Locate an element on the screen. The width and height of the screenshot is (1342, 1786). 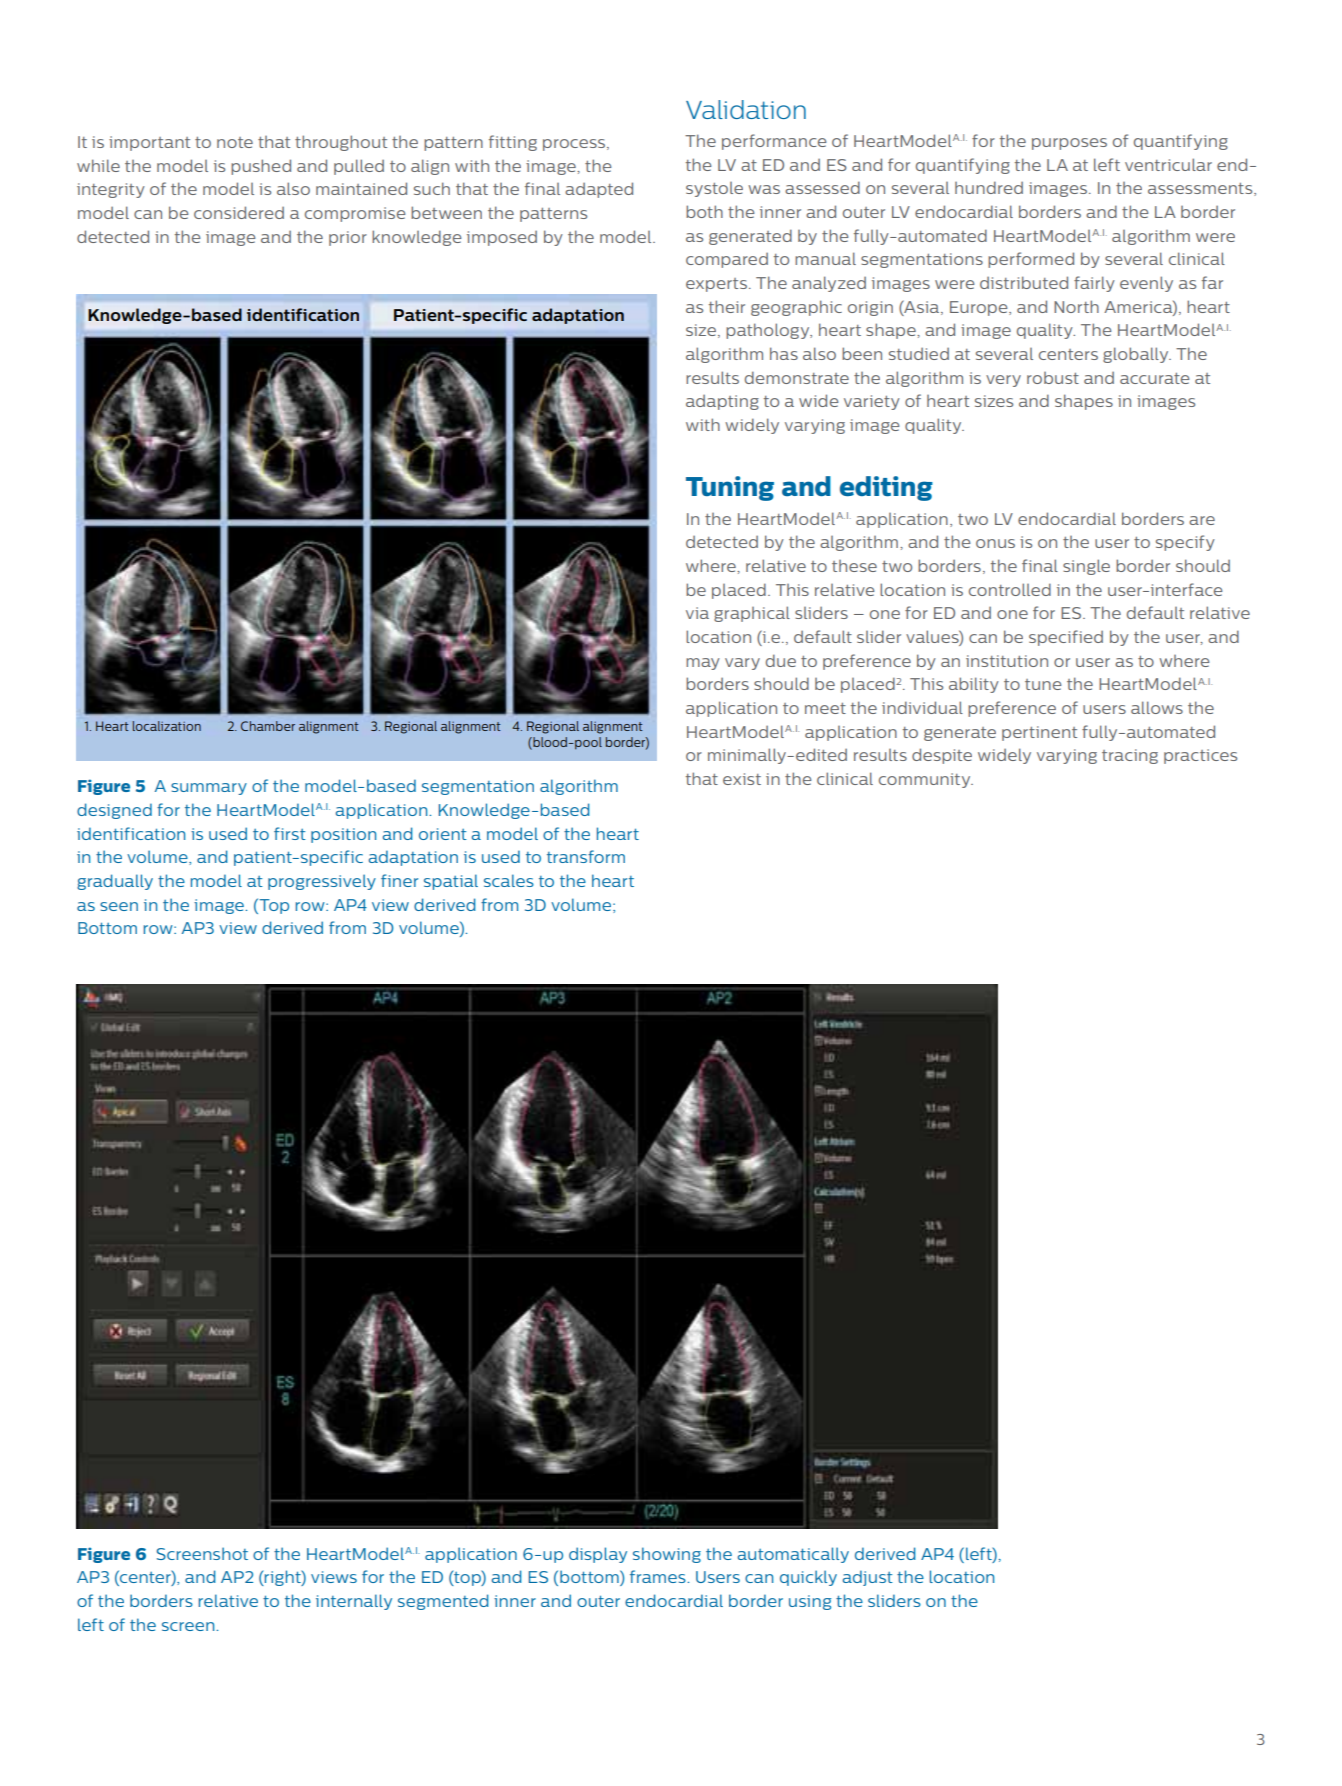
note is located at coordinates (235, 142).
